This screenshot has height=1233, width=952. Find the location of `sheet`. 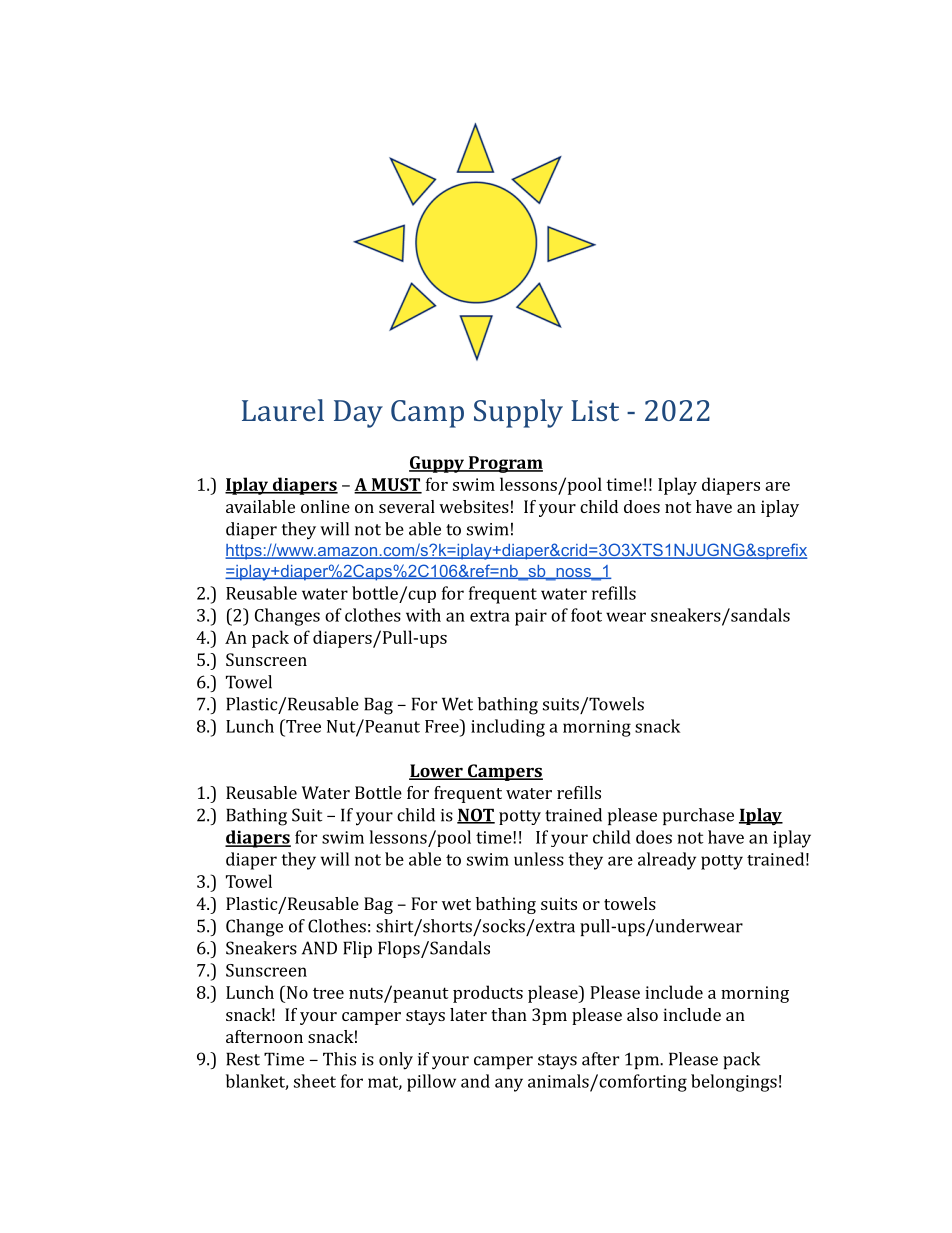

sheet is located at coordinates (315, 1081).
